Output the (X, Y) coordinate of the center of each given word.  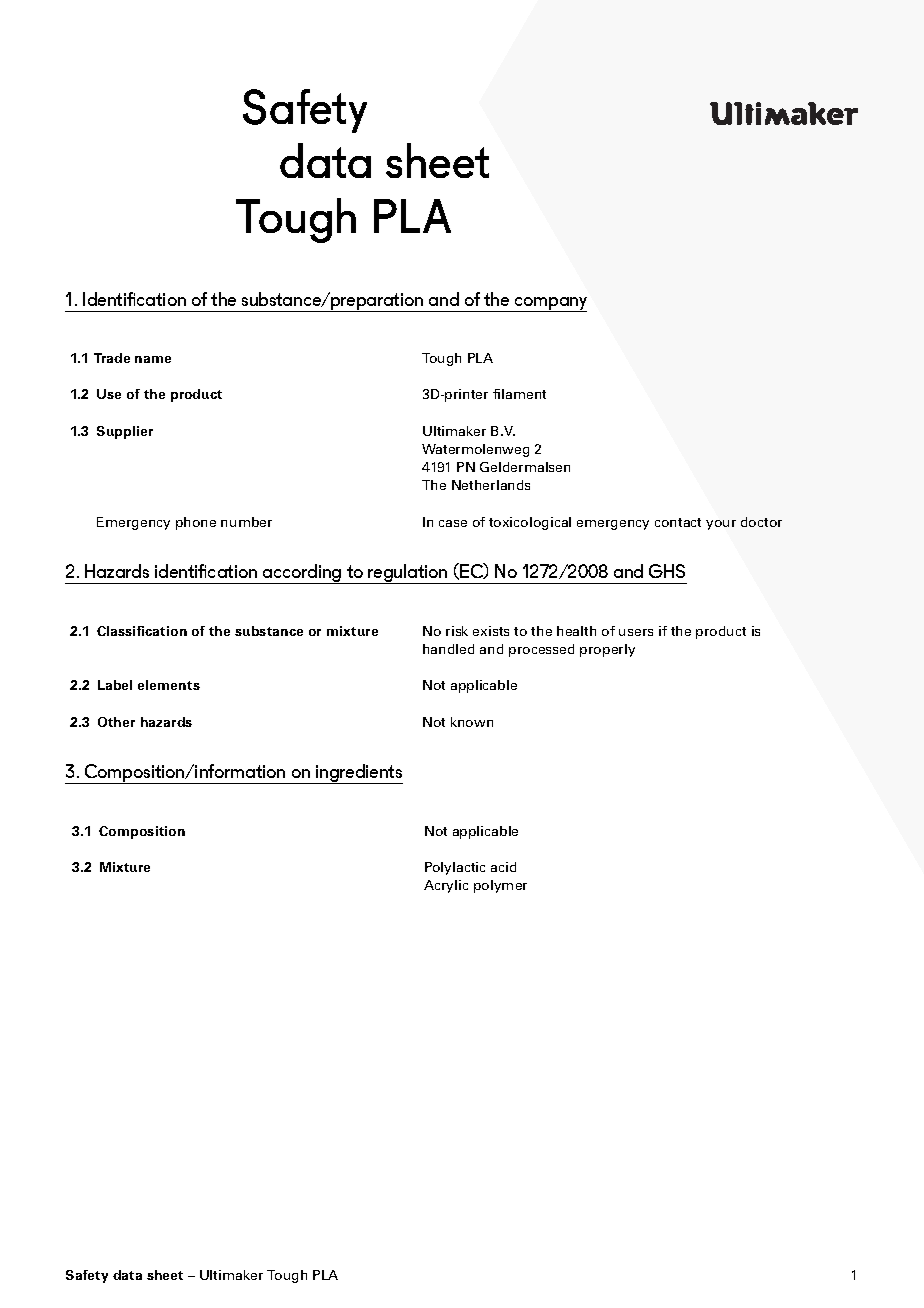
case (453, 523)
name (153, 359)
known (472, 722)
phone (196, 523)
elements (169, 685)
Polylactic (455, 868)
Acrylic (446, 886)
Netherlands (491, 485)
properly (607, 650)
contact (678, 522)
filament (519, 394)
